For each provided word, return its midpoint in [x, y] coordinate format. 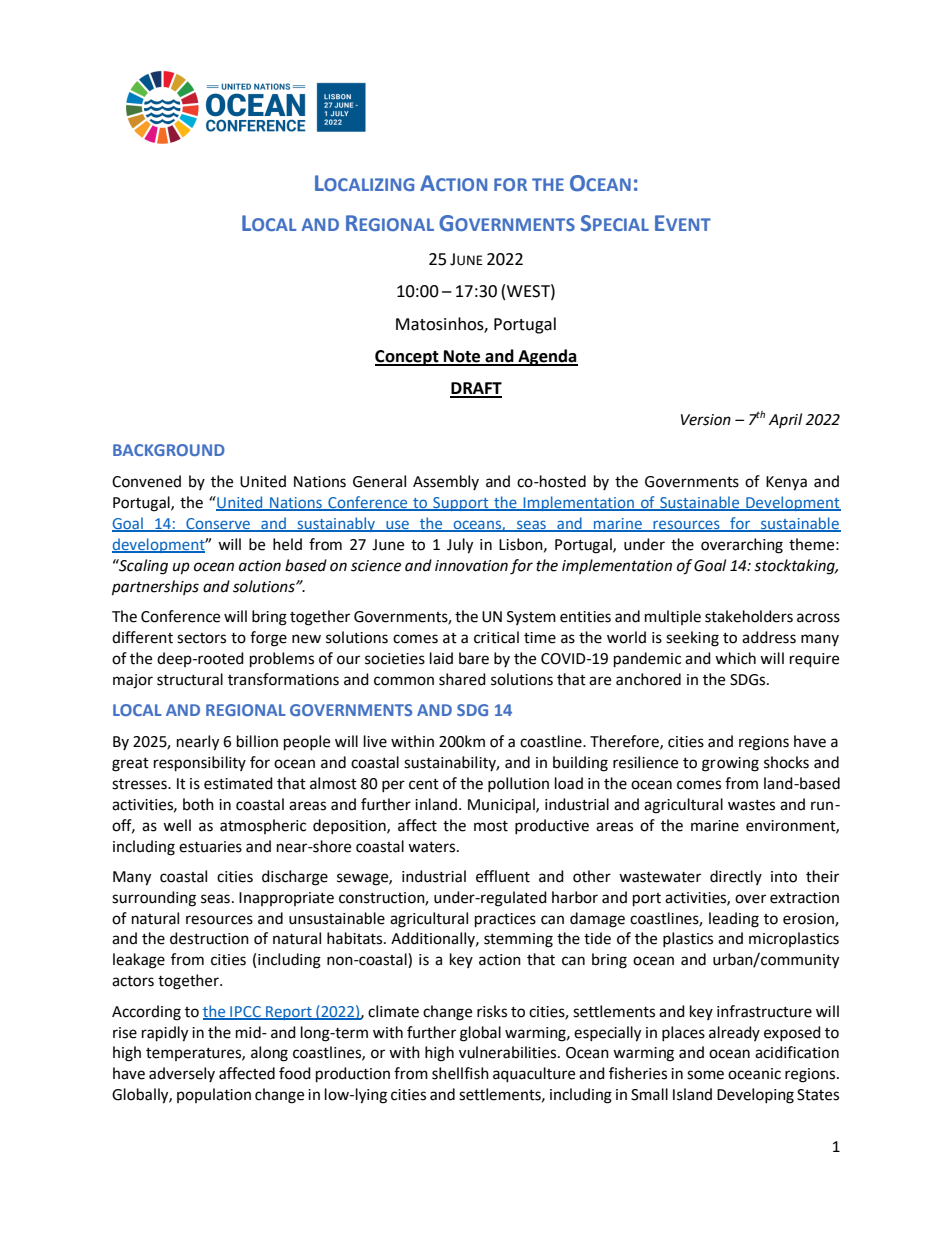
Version [706, 420]
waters [433, 847]
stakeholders [749, 616]
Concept [408, 358]
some [705, 1075]
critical [496, 637]
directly [736, 877]
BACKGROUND [169, 450]
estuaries [210, 847]
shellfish [460, 1073]
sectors [201, 638]
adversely [182, 1074]
